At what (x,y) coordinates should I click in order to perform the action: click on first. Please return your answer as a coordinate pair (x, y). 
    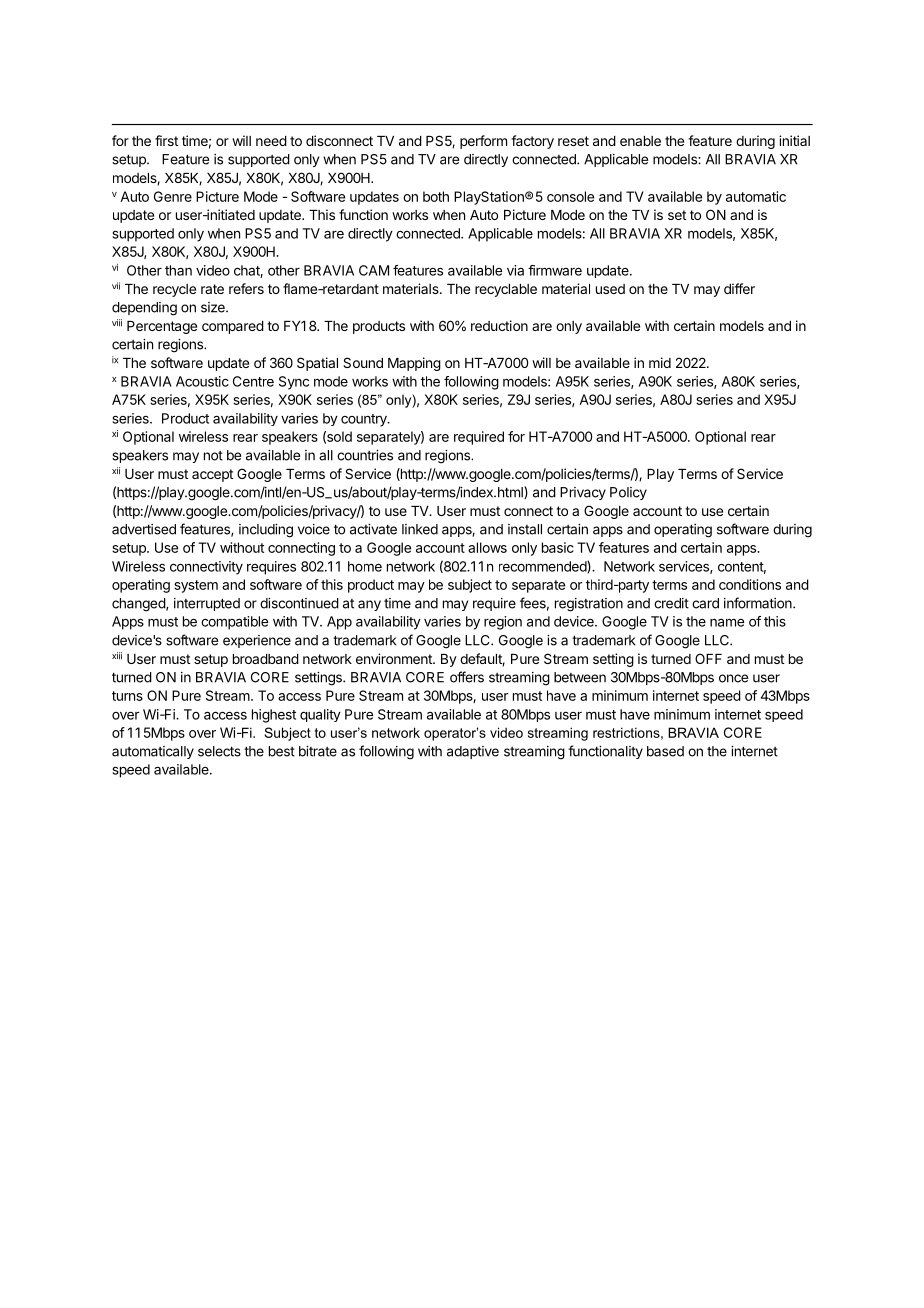
    Looking at the image, I should click on (166, 140).
